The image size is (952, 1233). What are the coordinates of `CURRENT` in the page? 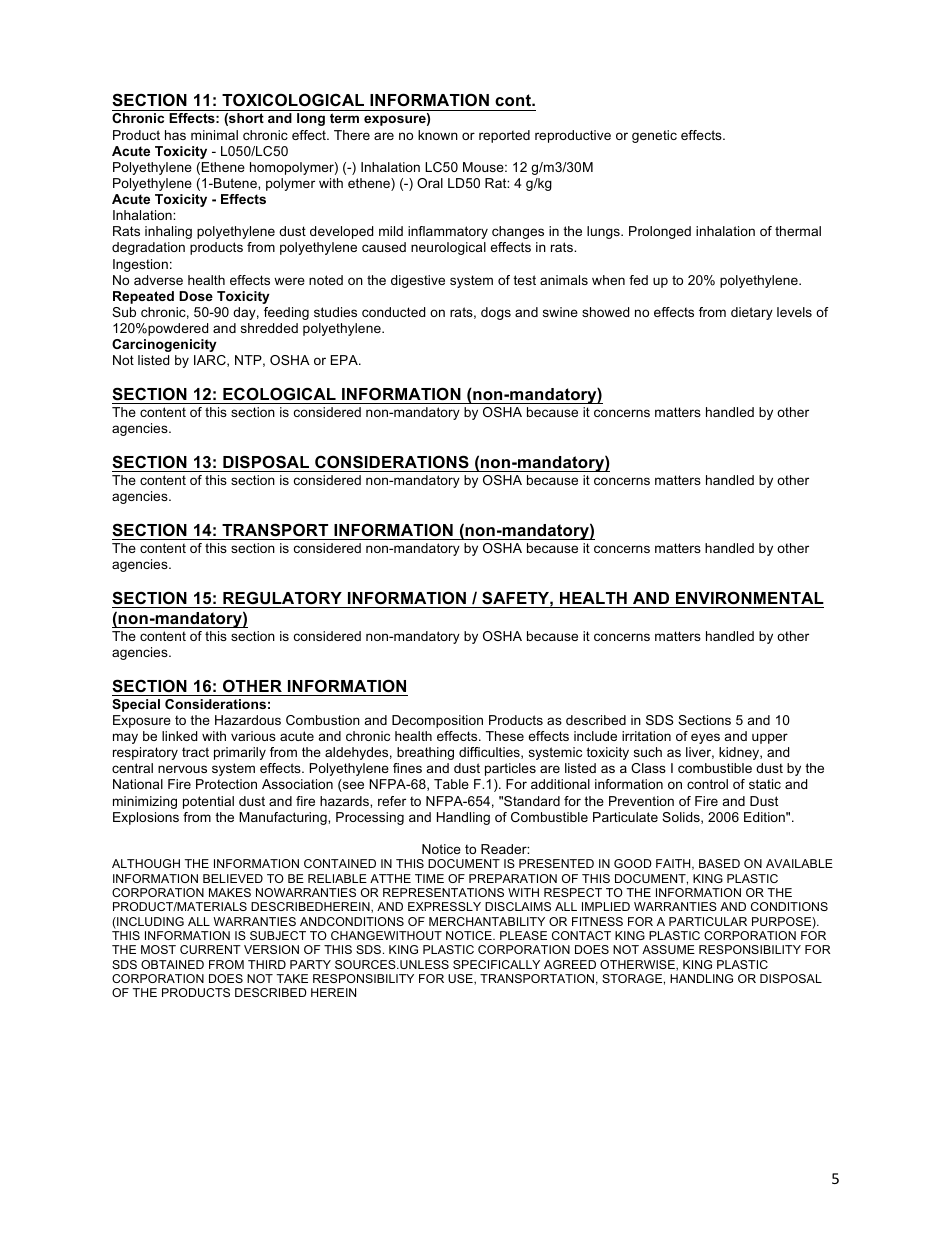 It's located at (210, 949).
